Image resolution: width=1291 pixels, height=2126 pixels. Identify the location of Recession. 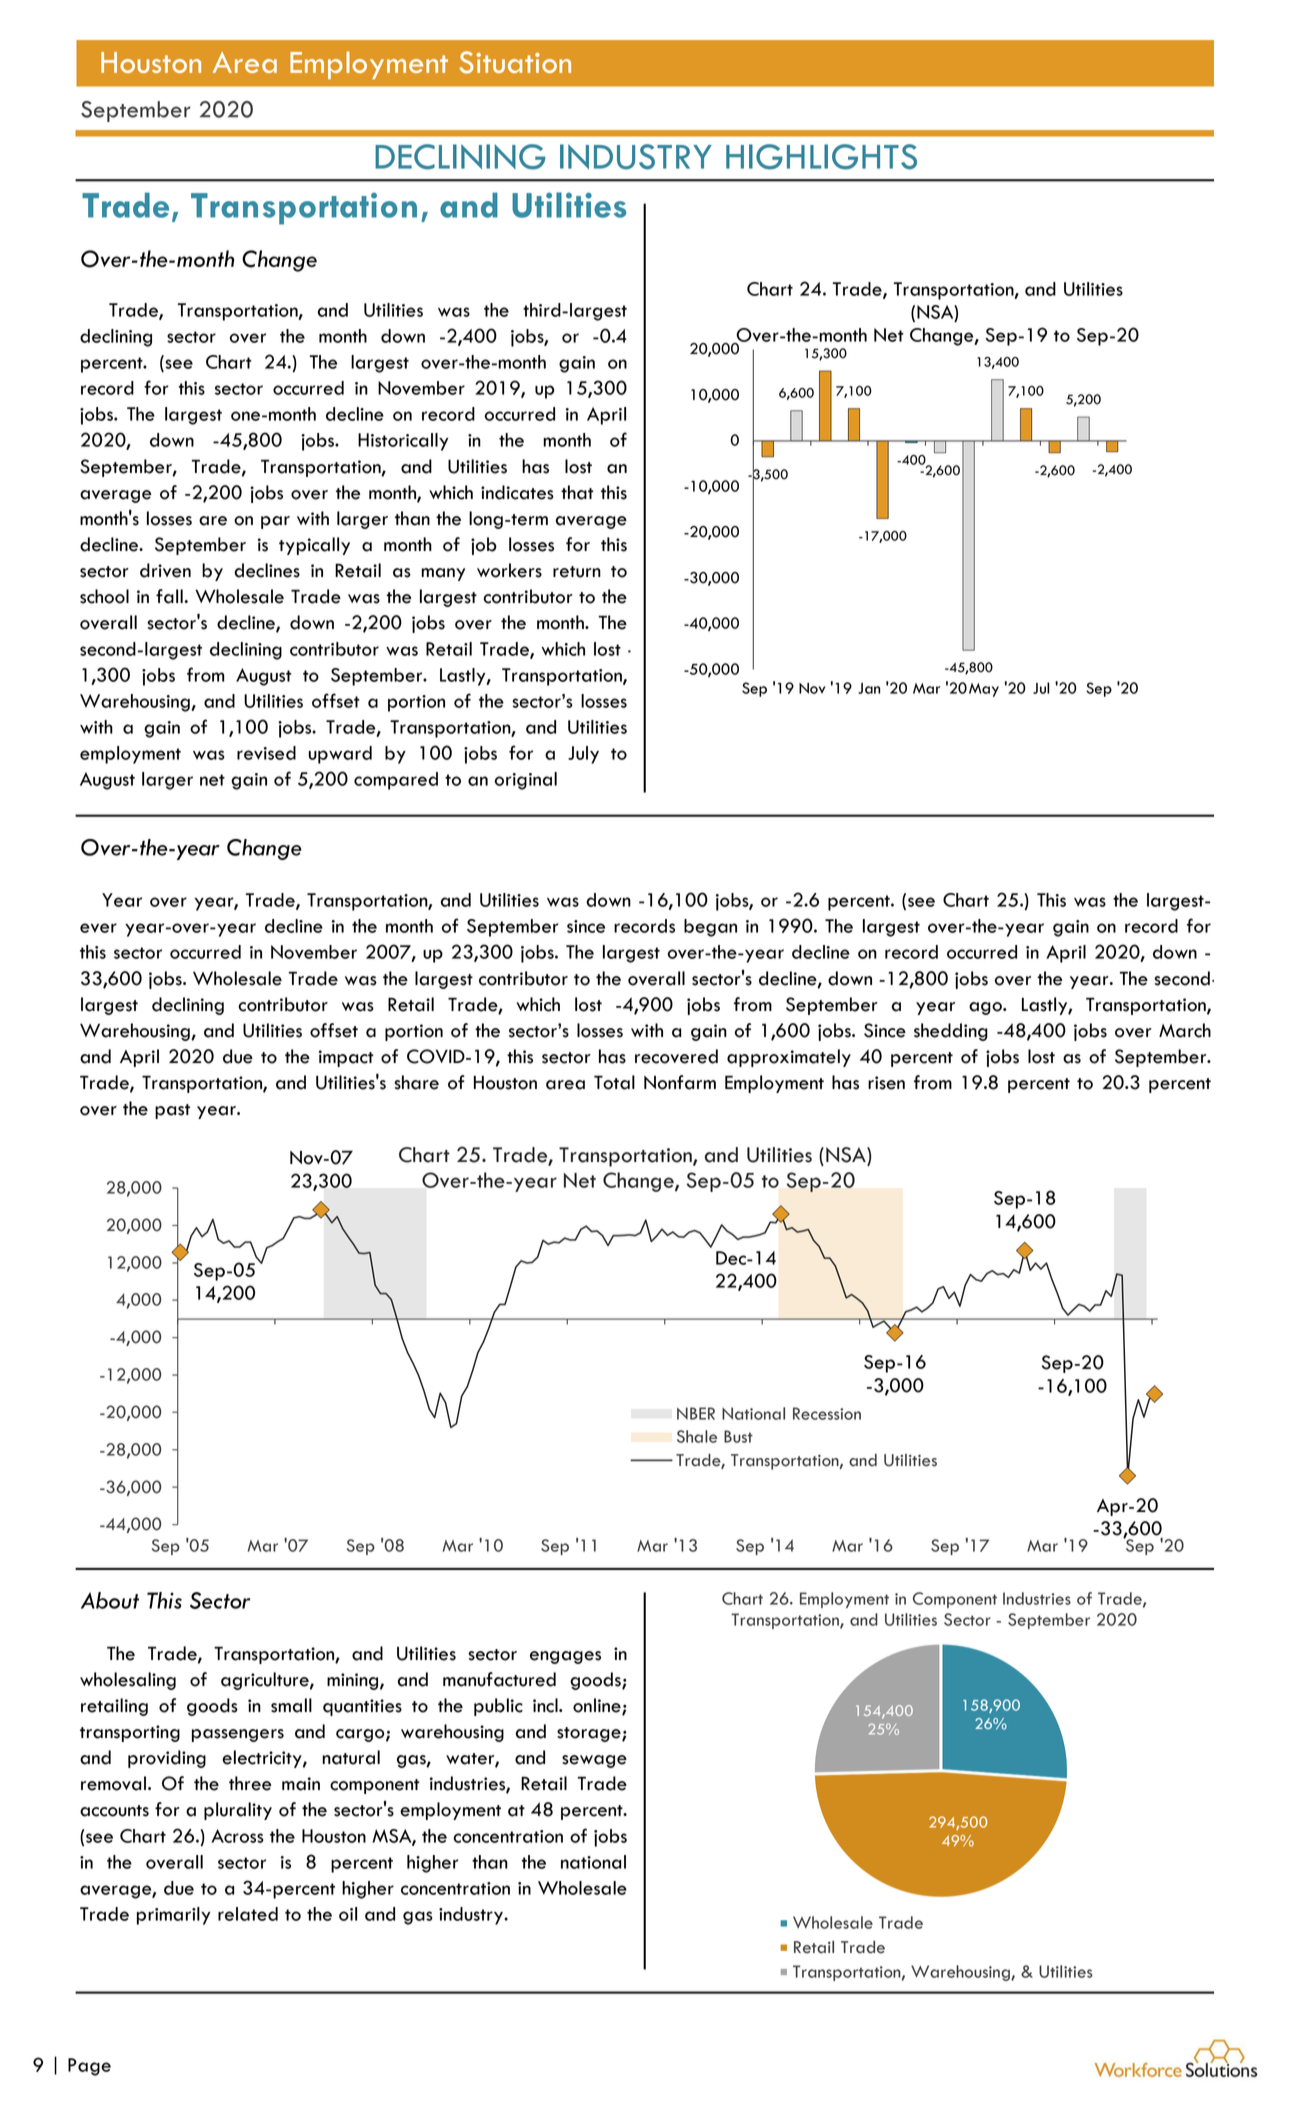
(827, 1413).
